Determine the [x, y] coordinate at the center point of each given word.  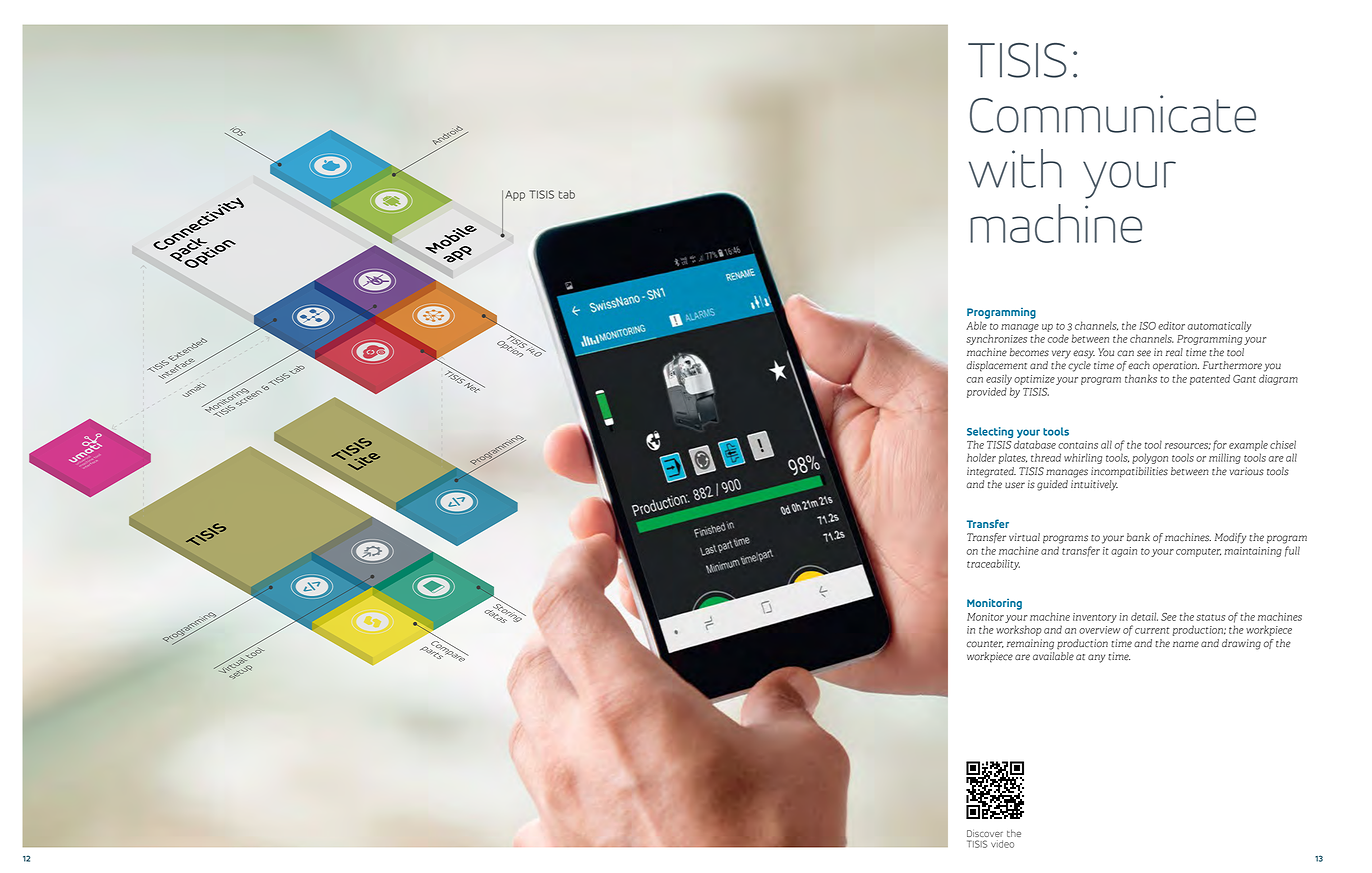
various [1247, 471]
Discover [985, 833]
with [1015, 168]
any [1096, 658]
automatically [1219, 326]
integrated [991, 472]
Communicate [1113, 114]
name [1186, 644]
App [515, 196]
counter [985, 644]
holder [981, 457]
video [1002, 844]
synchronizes [996, 339]
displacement [997, 366]
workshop [1019, 630]
